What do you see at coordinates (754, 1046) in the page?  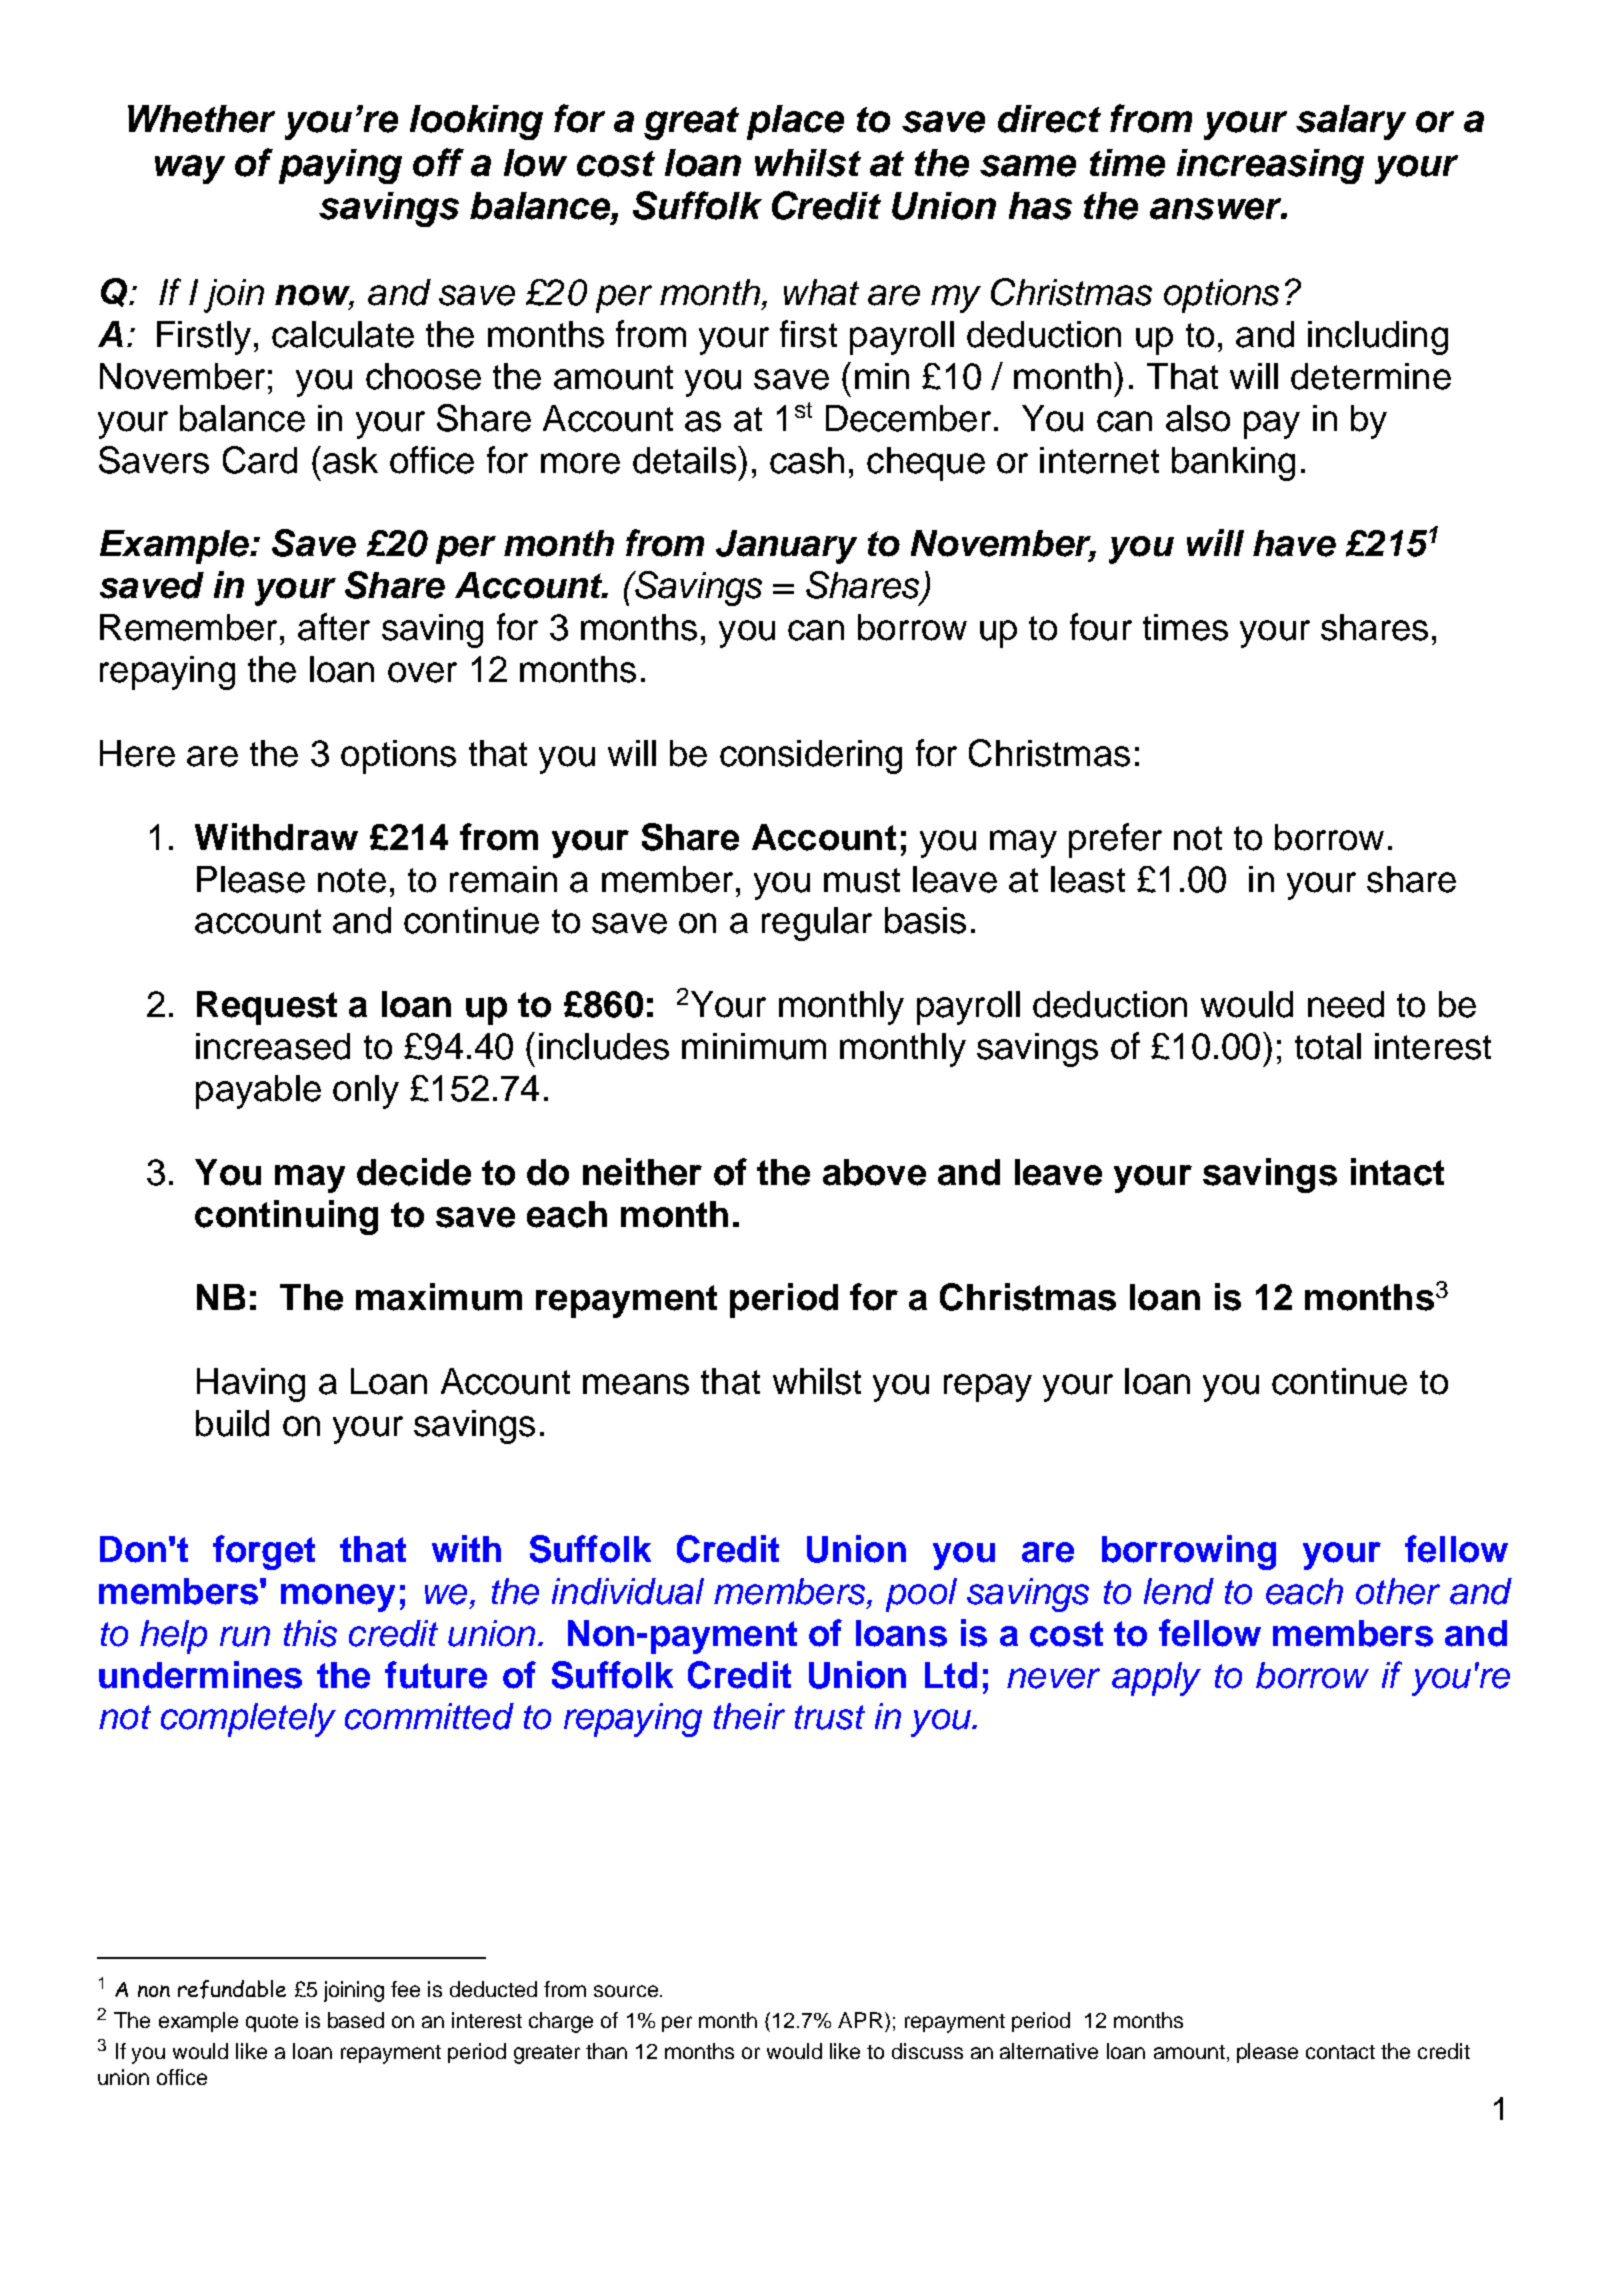 I see `minimum` at bounding box center [754, 1046].
